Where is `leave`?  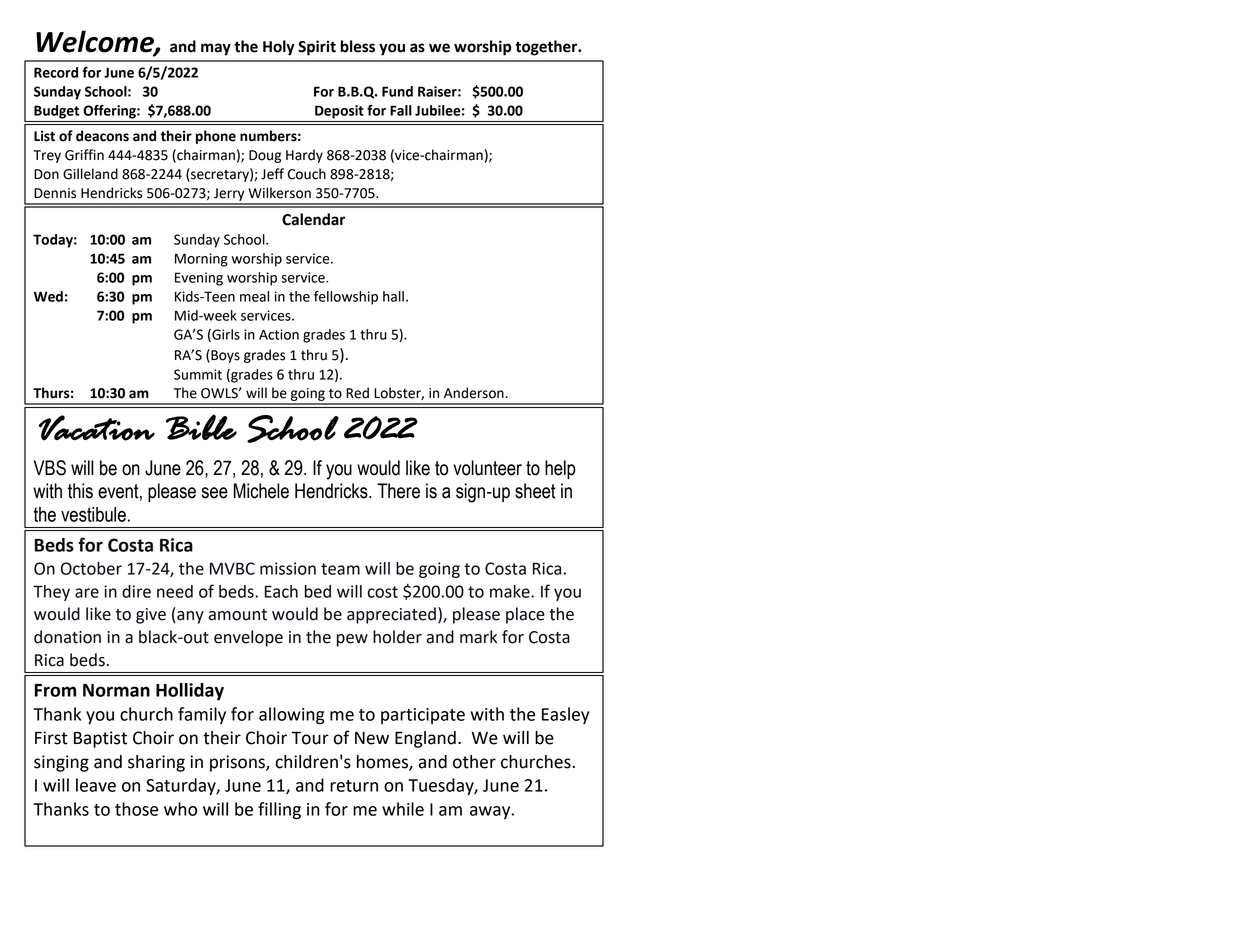
leave is located at coordinates (96, 785).
